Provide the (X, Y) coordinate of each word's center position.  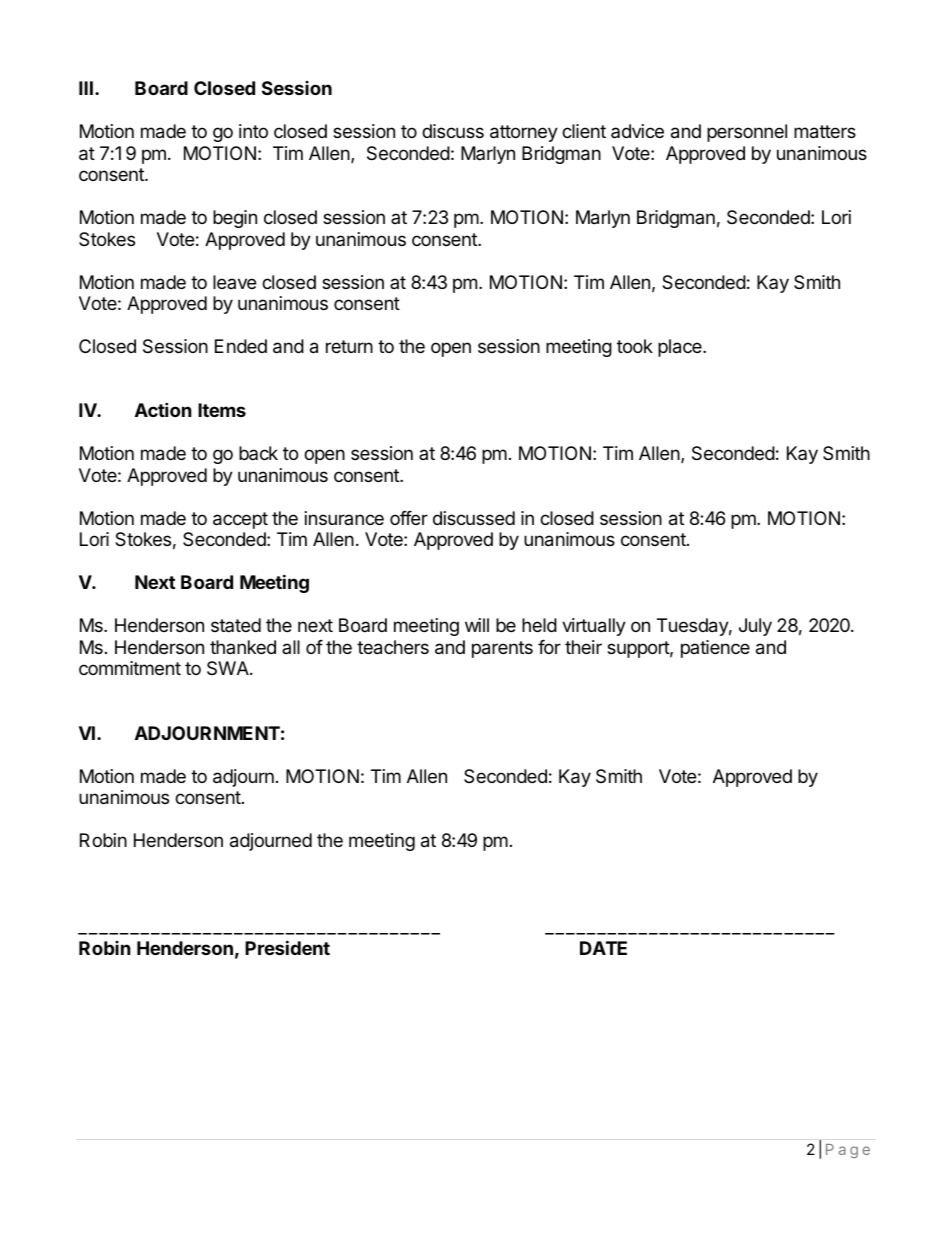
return (349, 346)
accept (240, 520)
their (583, 647)
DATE (603, 948)
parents (502, 649)
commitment (130, 668)
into (253, 131)
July (755, 627)
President (287, 947)
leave (234, 282)
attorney (524, 133)
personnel (747, 133)
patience (715, 649)
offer (409, 518)
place (681, 348)
